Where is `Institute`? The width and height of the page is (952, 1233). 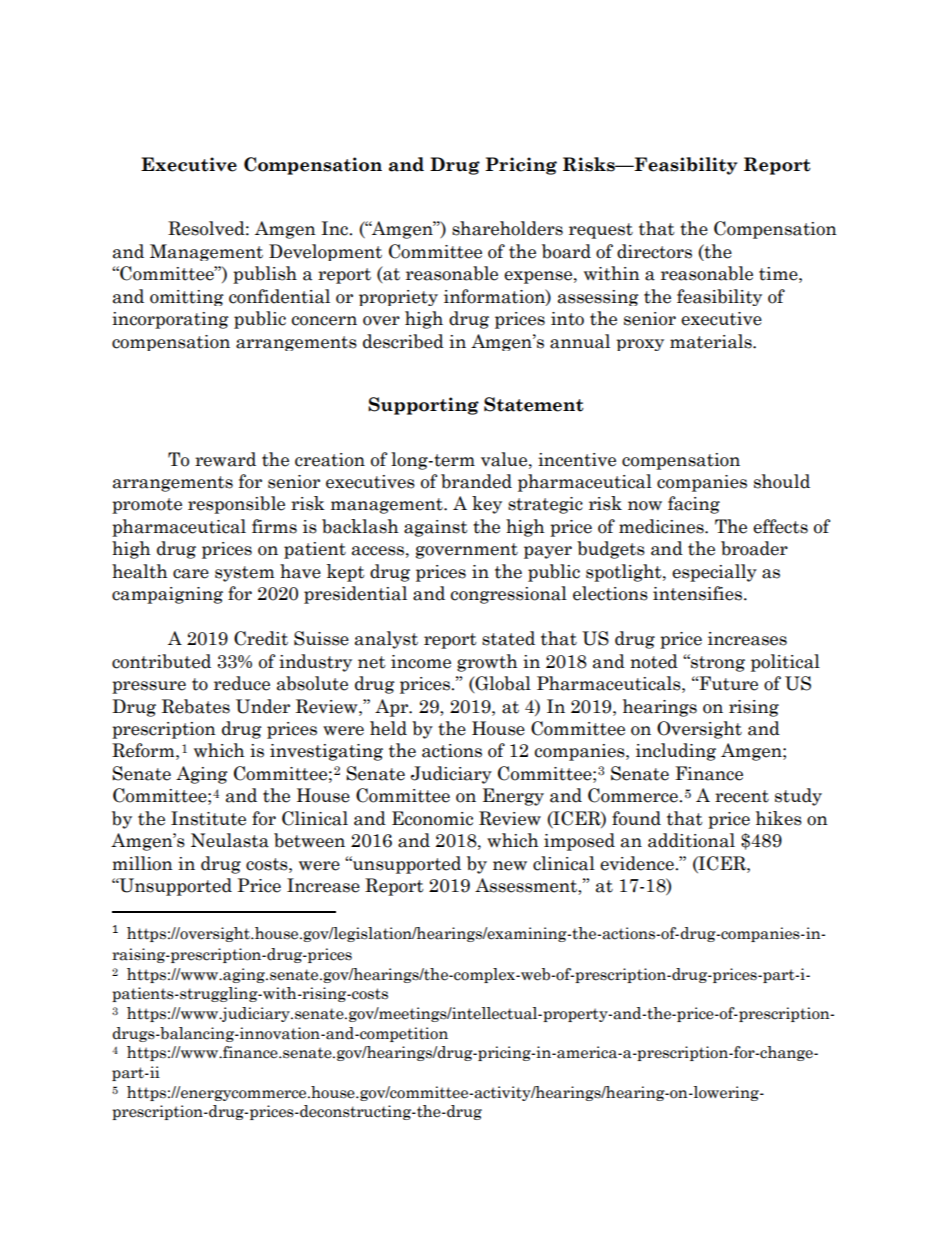
Institute is located at coordinates (208, 818).
